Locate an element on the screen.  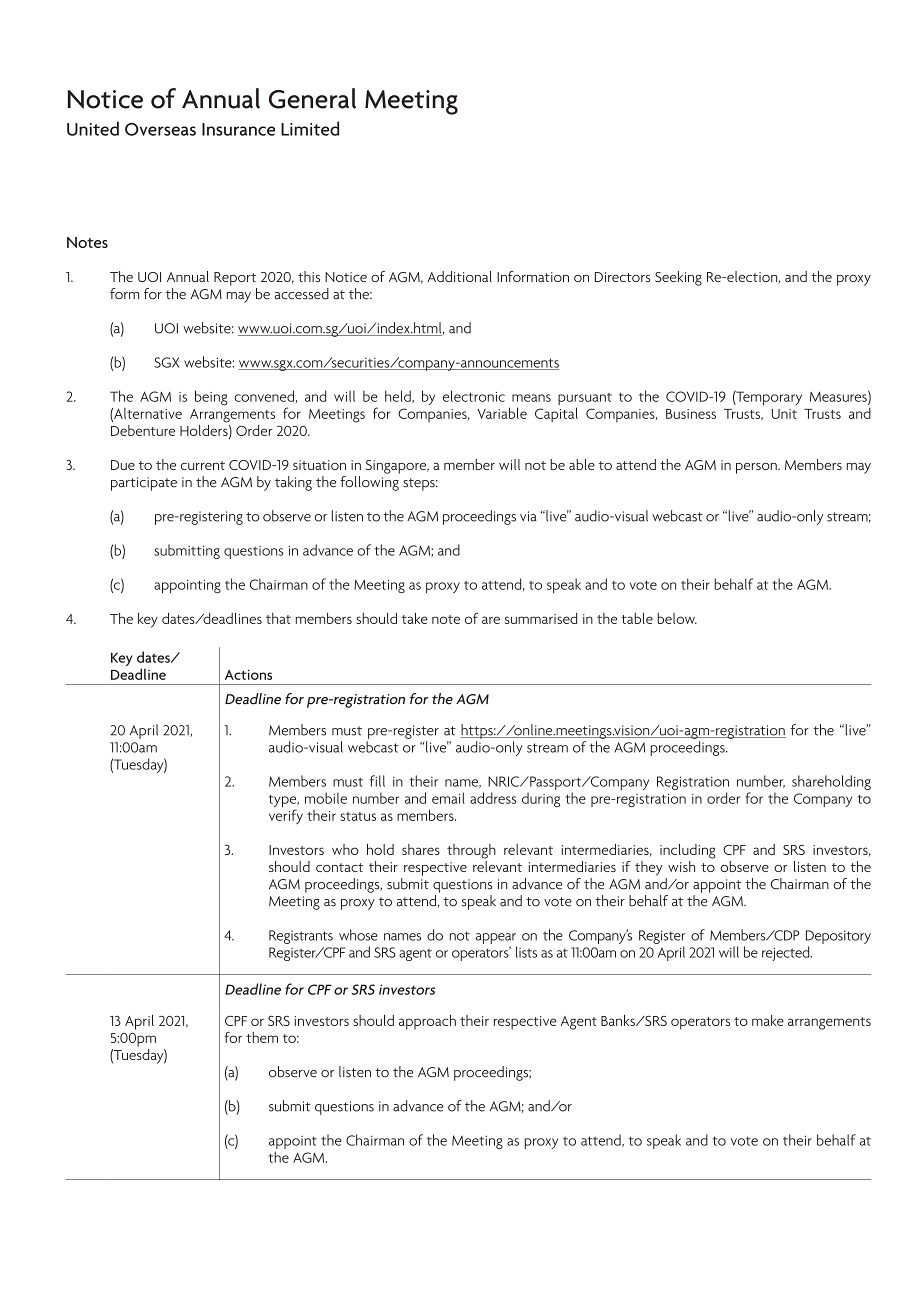
address is located at coordinates (493, 798).
